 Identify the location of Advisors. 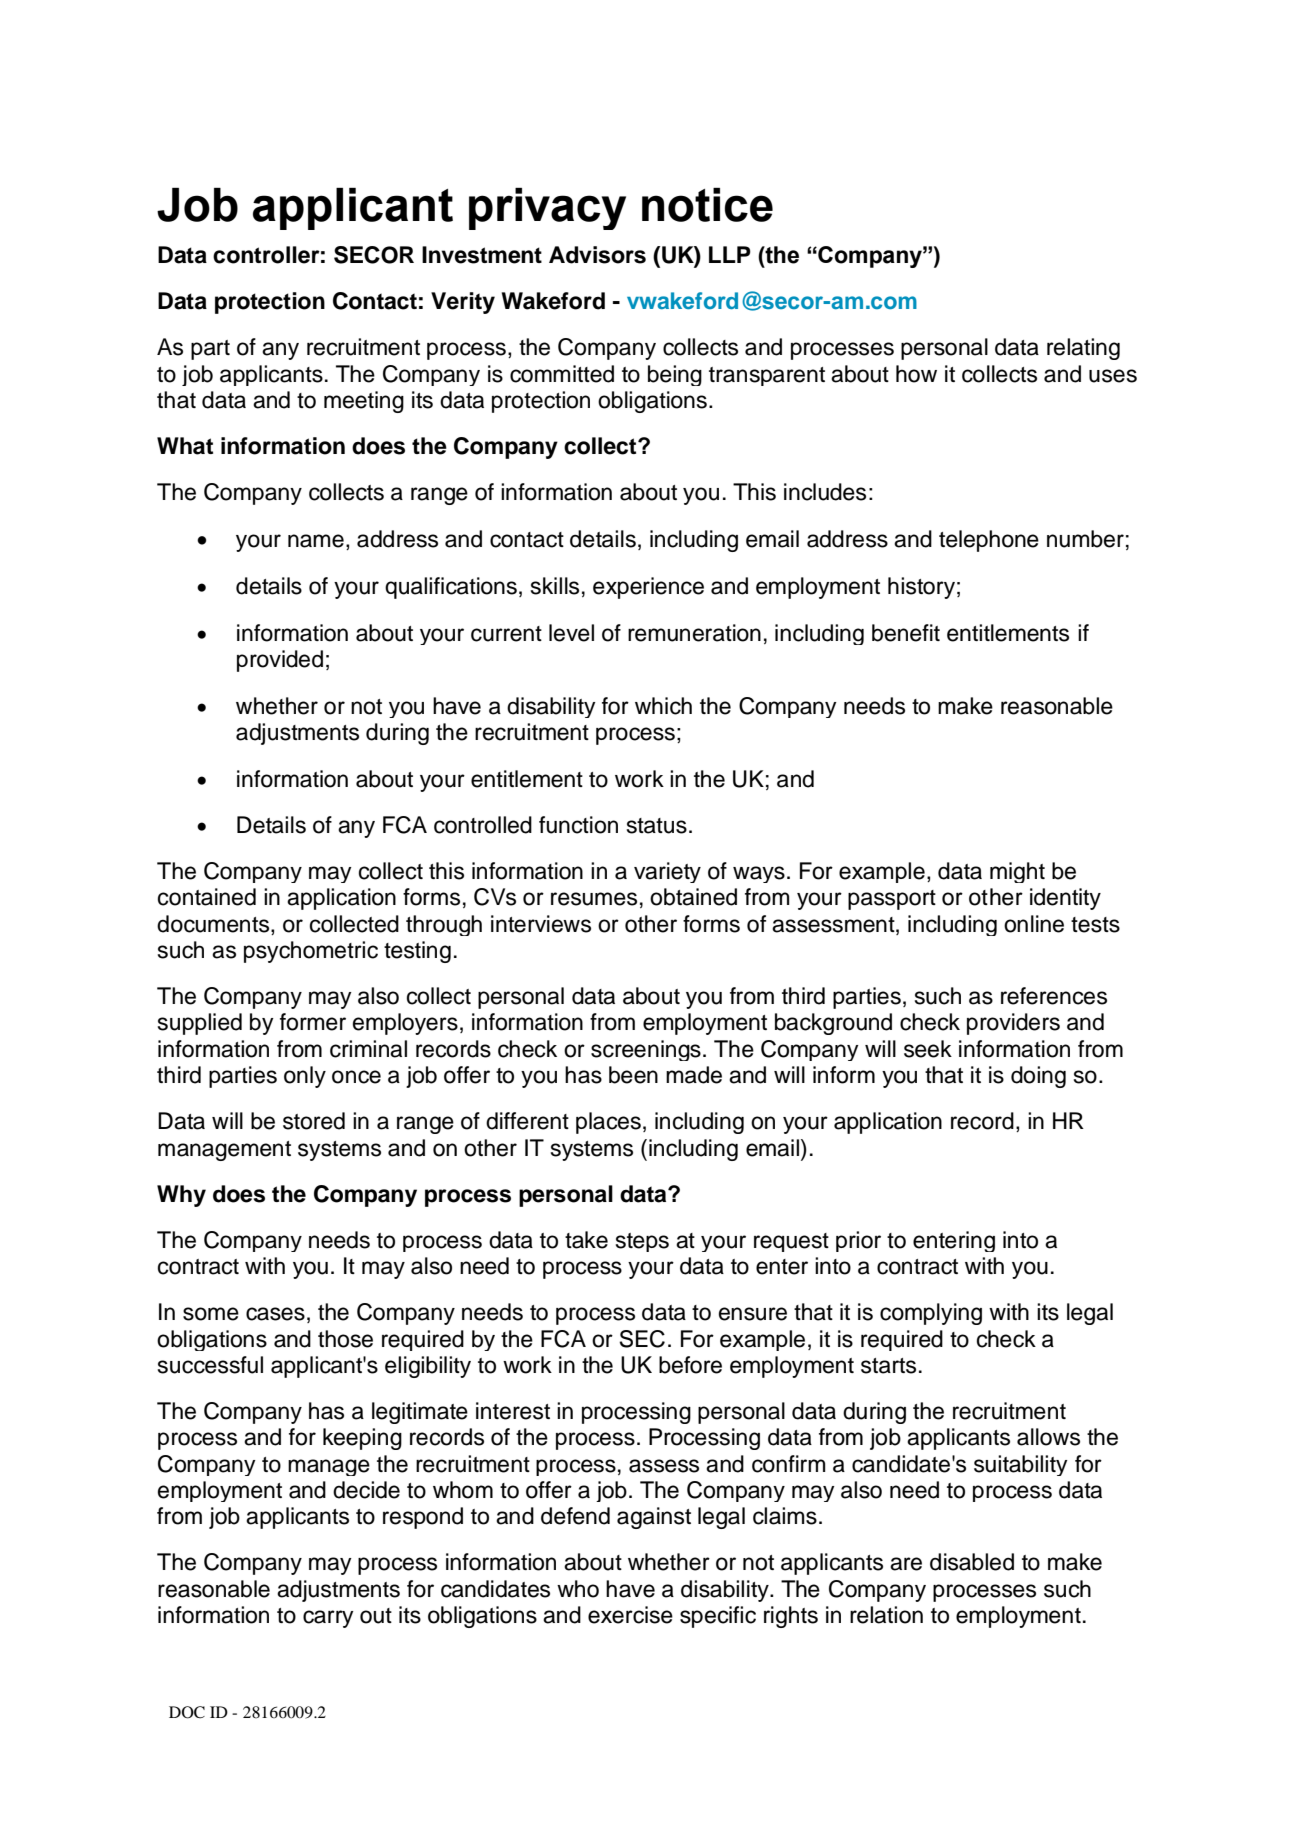
(597, 255).
